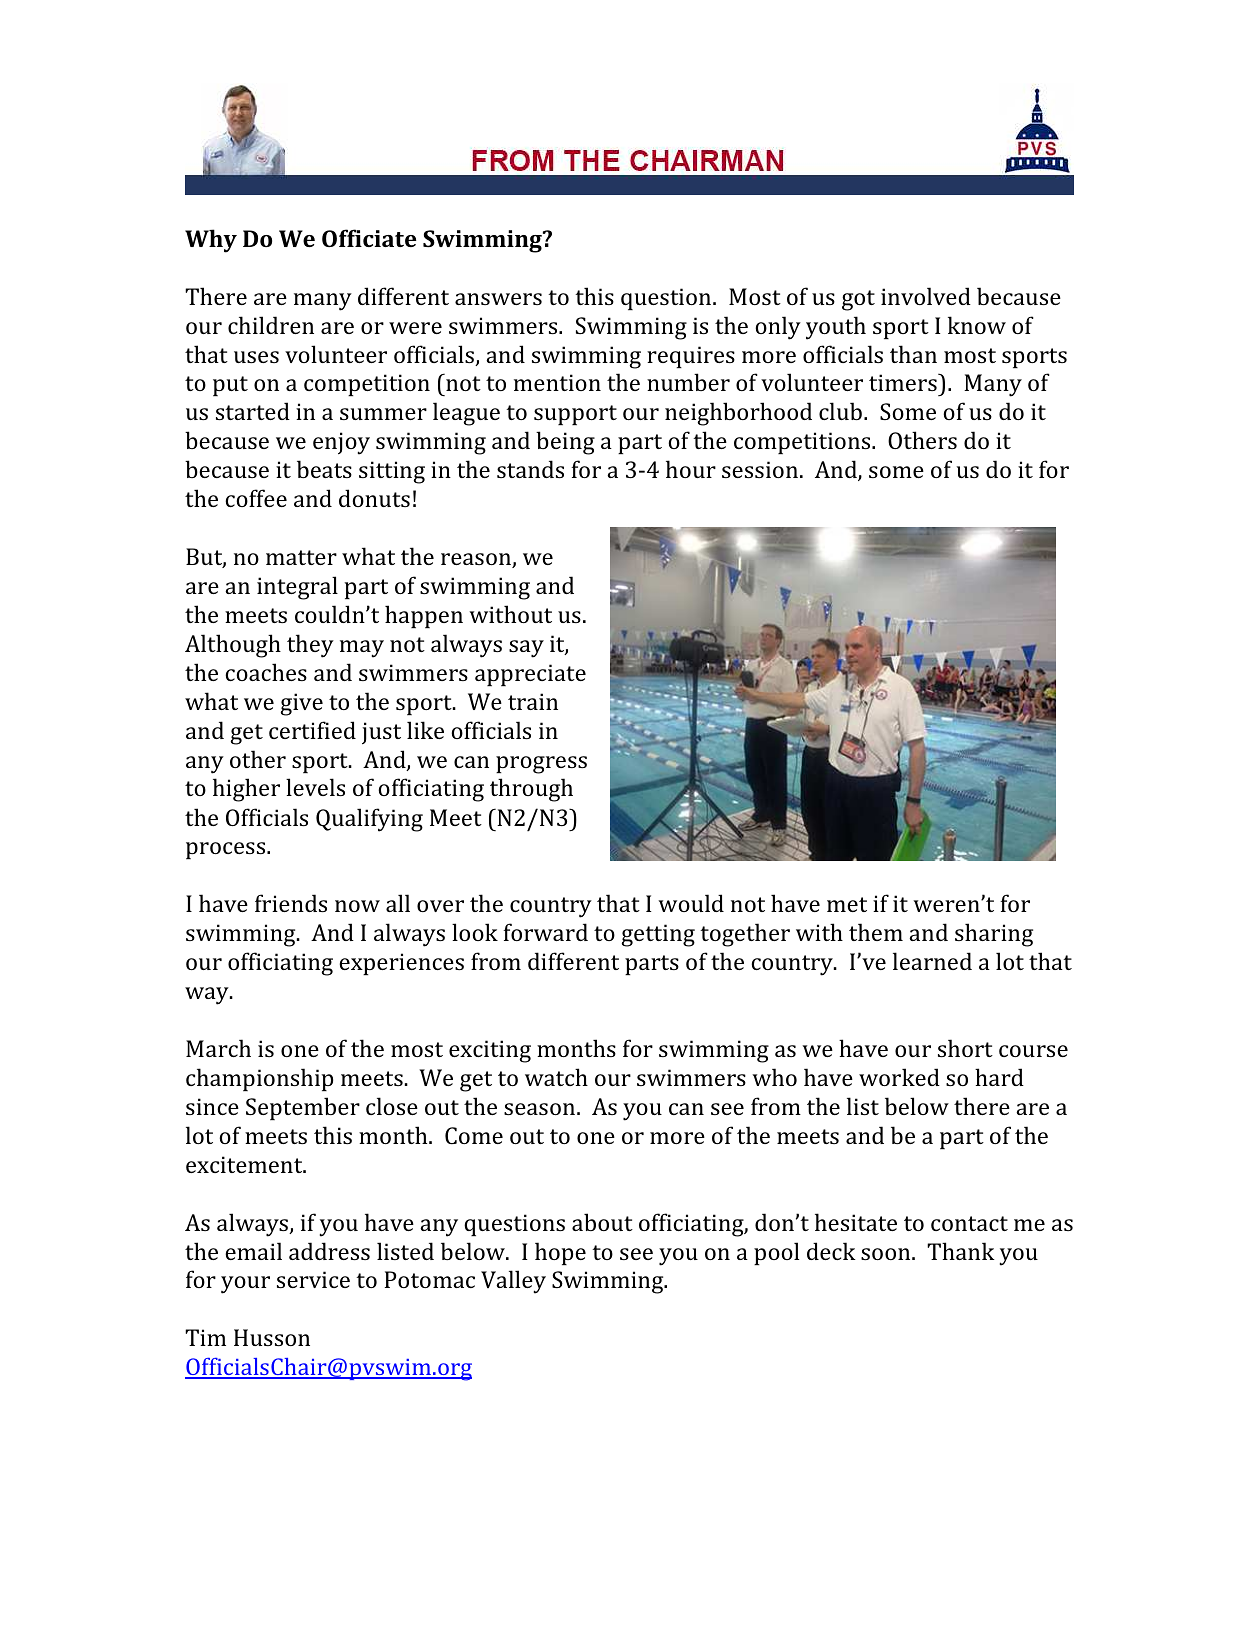 The height and width of the image is (1629, 1259). Describe the element at coordinates (760, 469) in the image. I see `session` at that location.
